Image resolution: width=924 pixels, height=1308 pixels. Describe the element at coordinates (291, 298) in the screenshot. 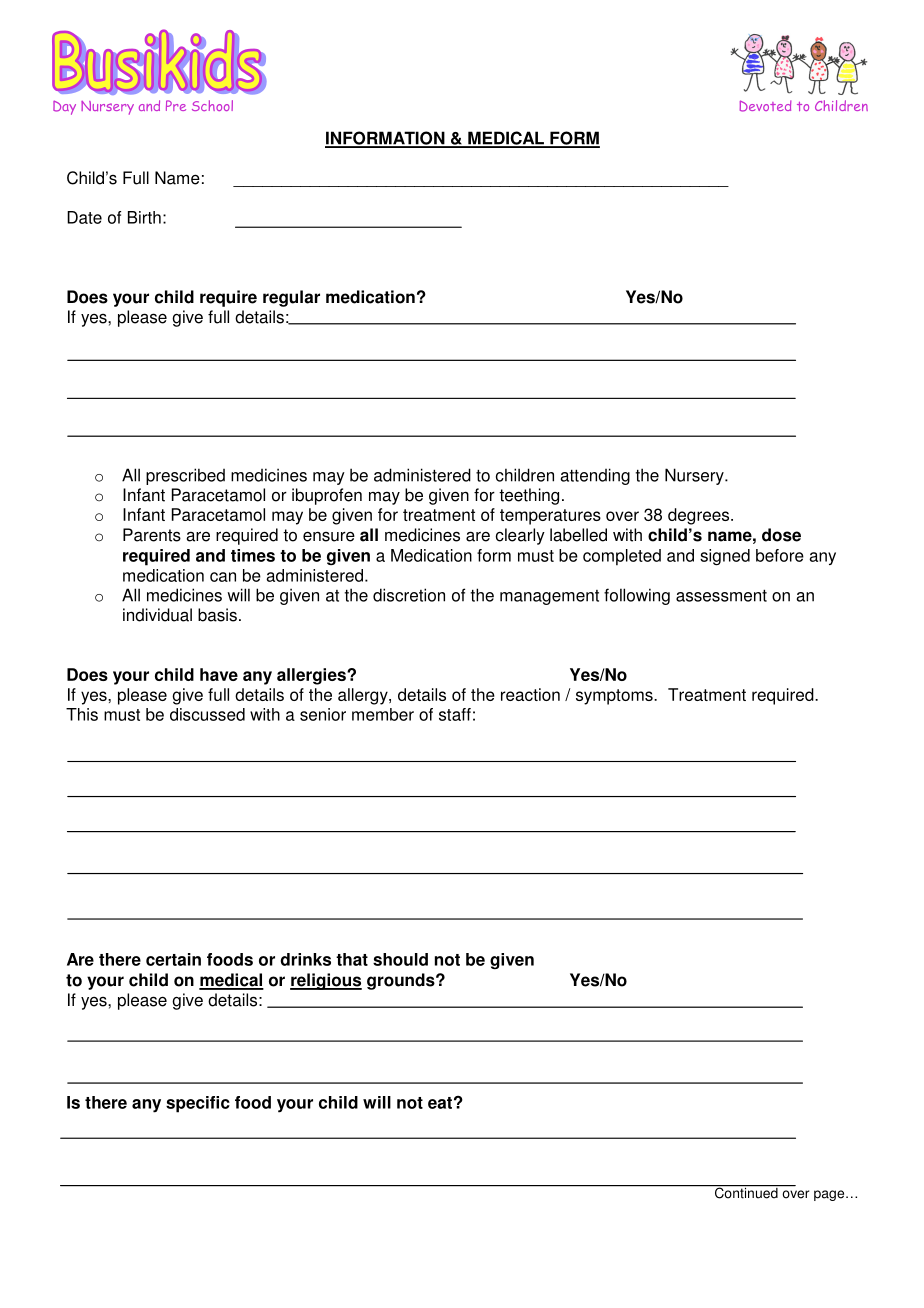

I see `regular` at that location.
